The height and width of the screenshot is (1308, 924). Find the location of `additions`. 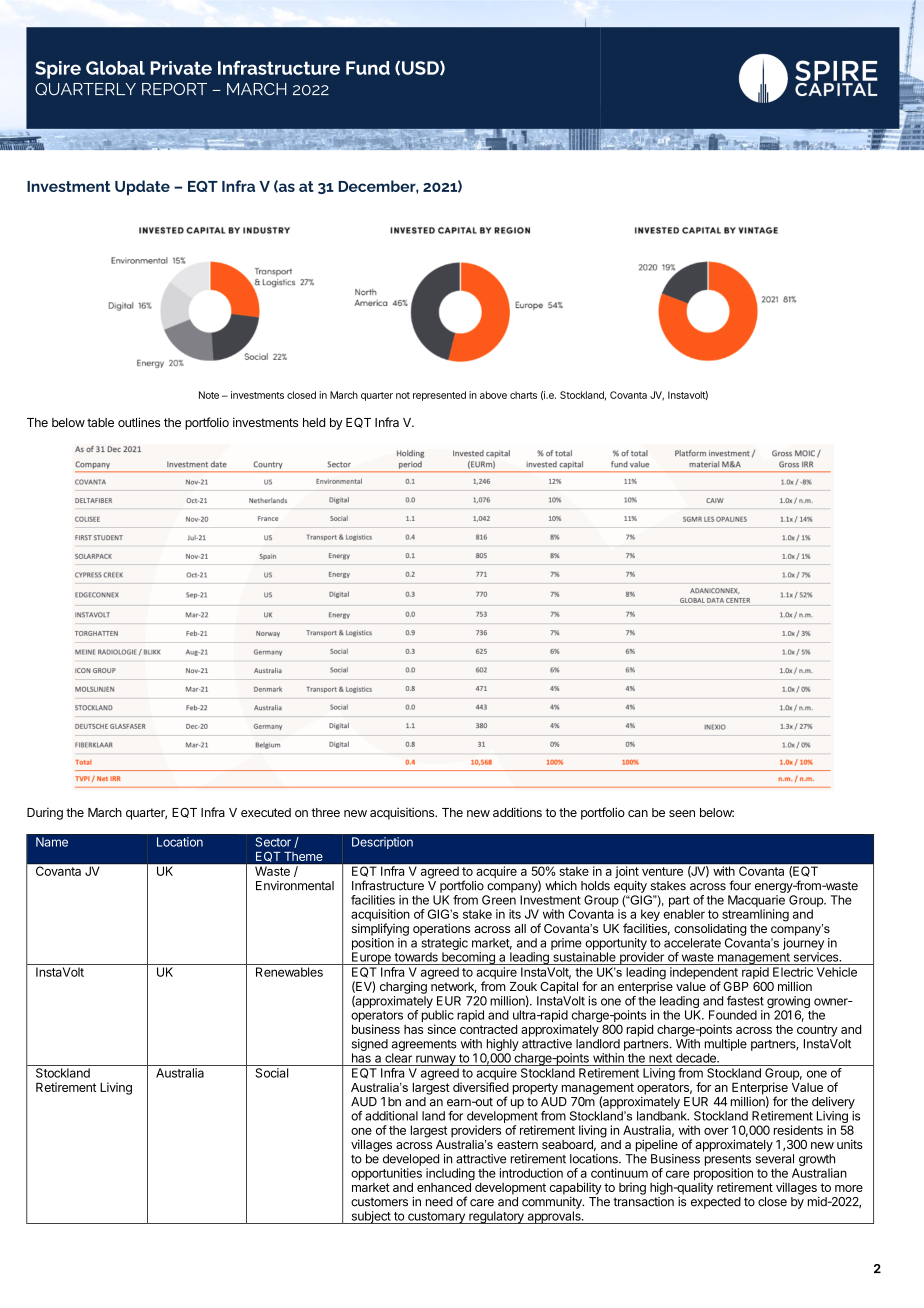

additions is located at coordinates (517, 812).
